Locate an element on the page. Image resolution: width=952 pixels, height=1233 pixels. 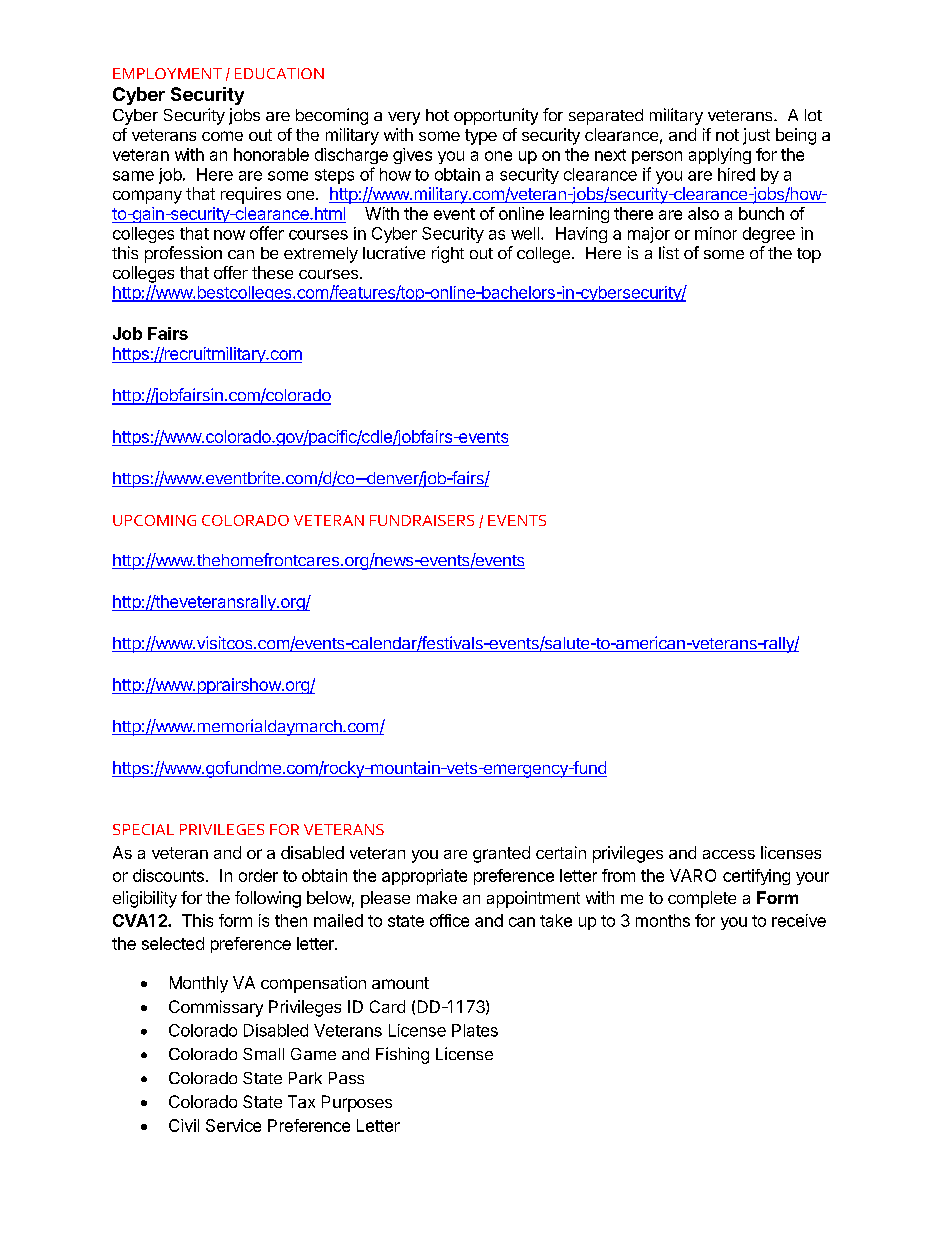
granted is located at coordinates (501, 854).
